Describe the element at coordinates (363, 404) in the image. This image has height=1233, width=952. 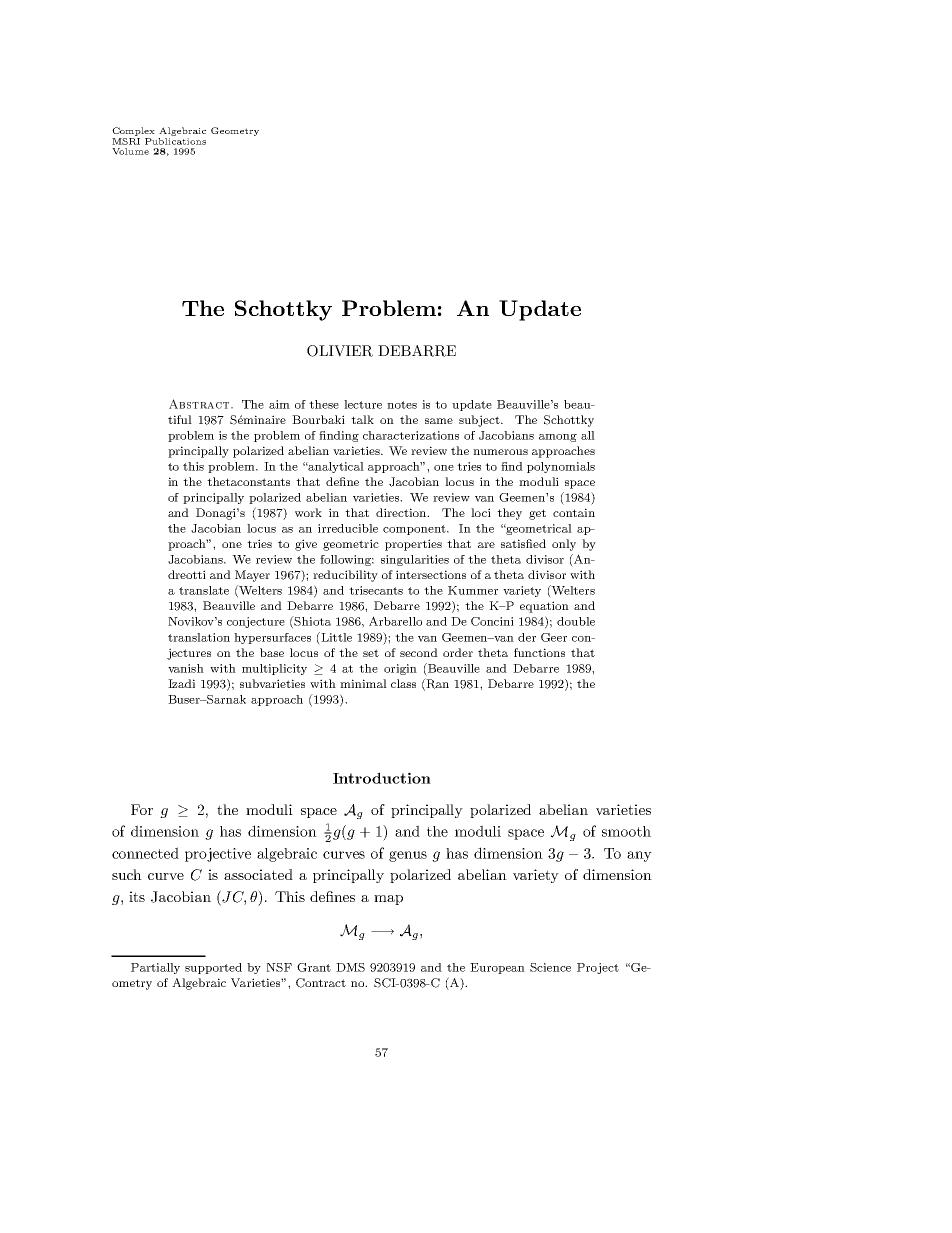
I see `lecture` at that location.
